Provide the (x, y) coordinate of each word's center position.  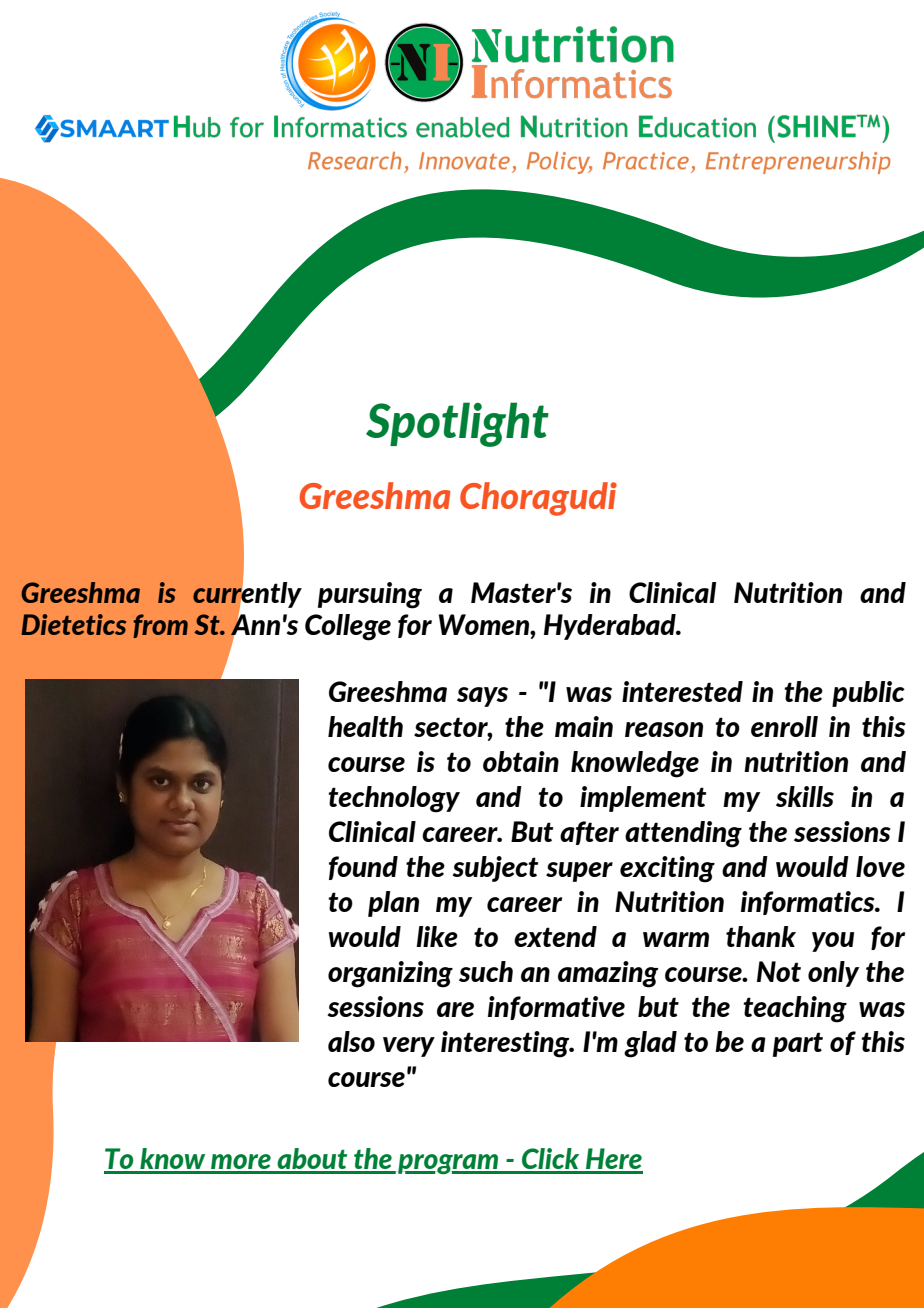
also (351, 1041)
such (486, 971)
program (449, 1164)
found (363, 868)
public (868, 694)
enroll (784, 726)
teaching (795, 1009)
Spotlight (457, 424)
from (160, 626)
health (365, 726)
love (880, 866)
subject (495, 869)
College (348, 627)
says (482, 697)
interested (682, 691)
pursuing (370, 595)
